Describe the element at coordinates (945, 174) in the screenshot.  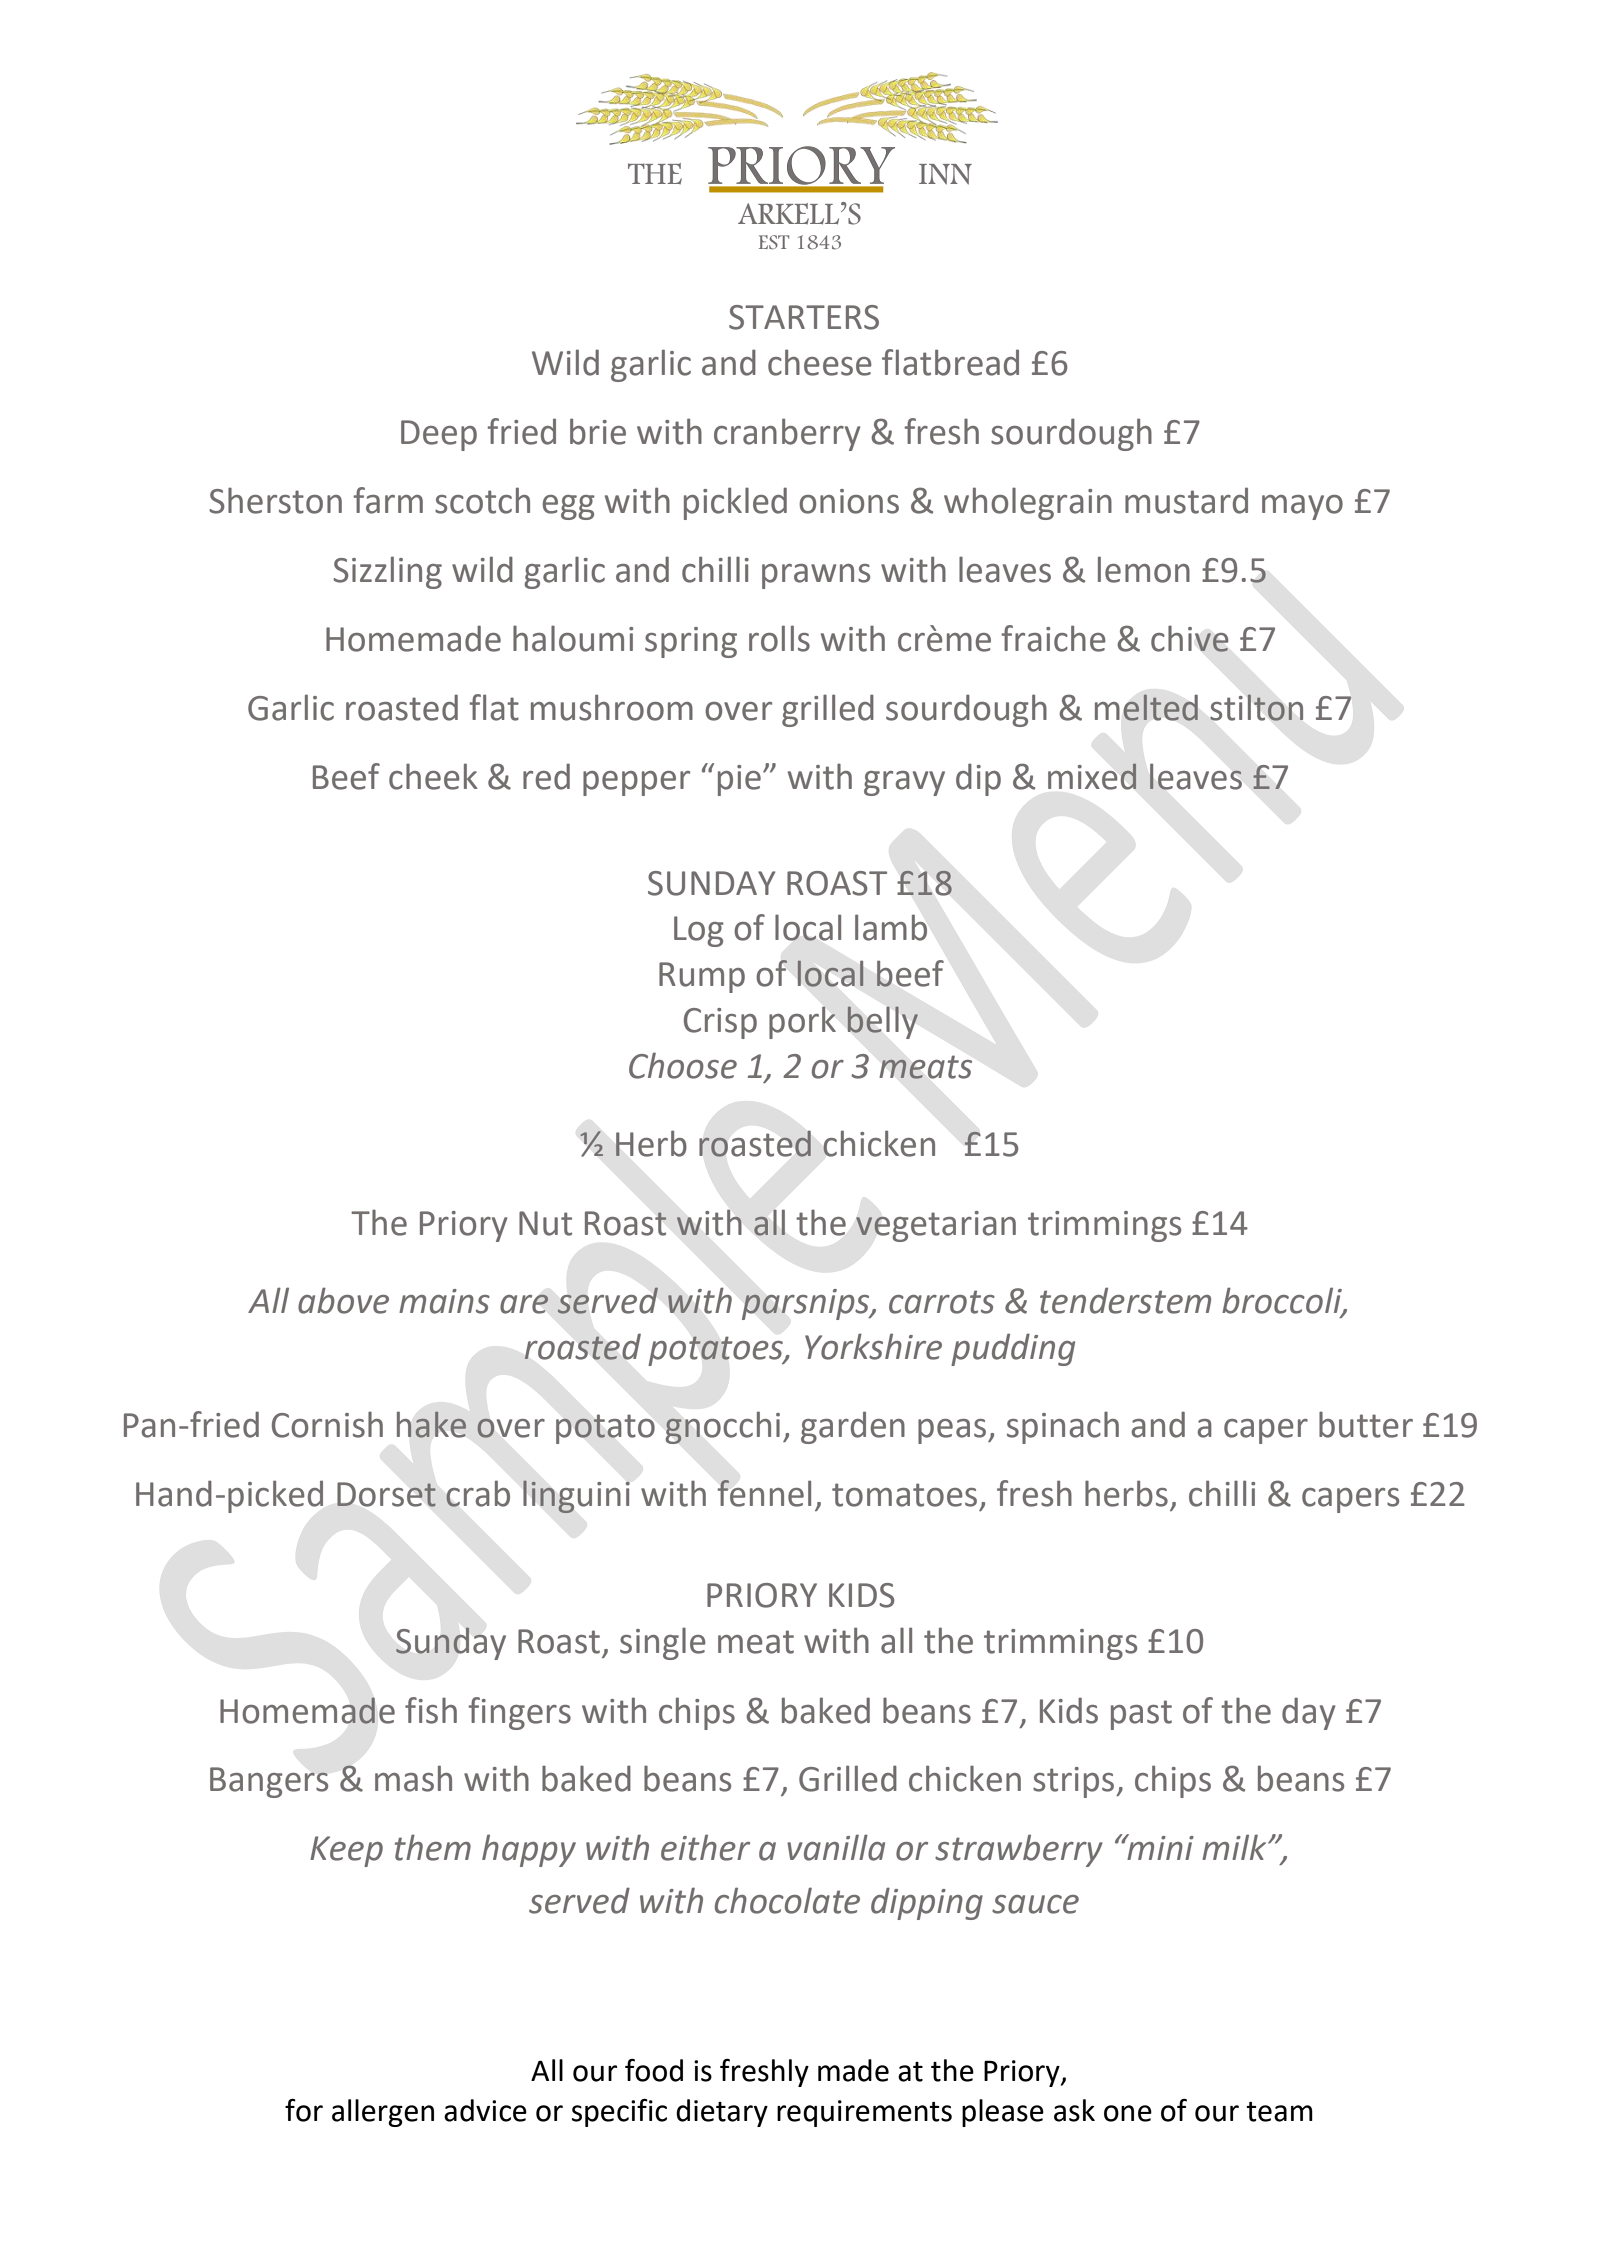
I see `INN` at that location.
